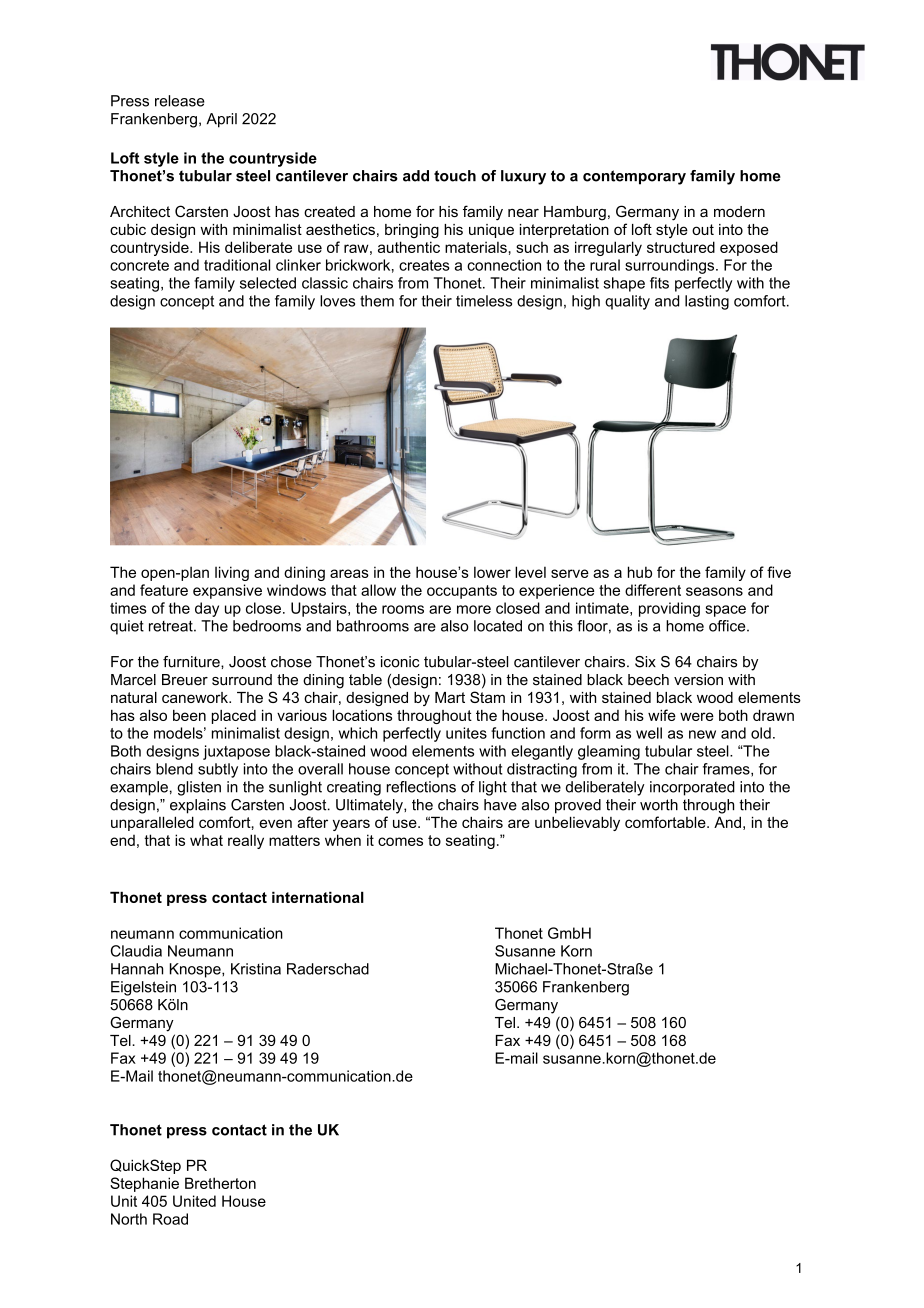 The height and width of the image is (1308, 924). I want to click on selected, so click(268, 283).
